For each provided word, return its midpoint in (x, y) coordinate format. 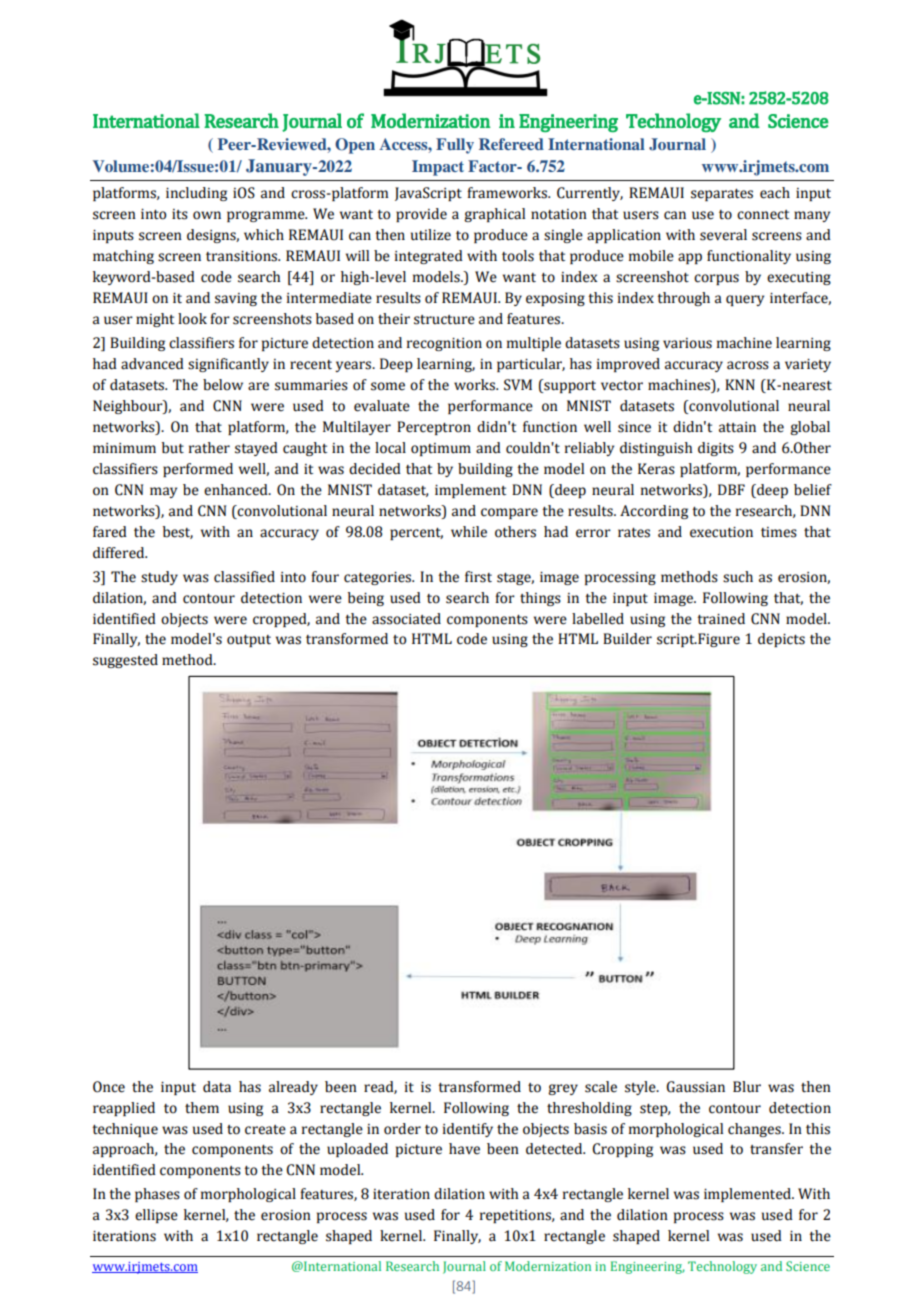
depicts (781, 640)
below (223, 385)
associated (406, 619)
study (159, 578)
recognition (444, 344)
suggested (125, 661)
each (775, 193)
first (478, 577)
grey (563, 1089)
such (738, 577)
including (196, 194)
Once (109, 1087)
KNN (740, 384)
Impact (438, 168)
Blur (747, 1087)
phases (157, 1195)
